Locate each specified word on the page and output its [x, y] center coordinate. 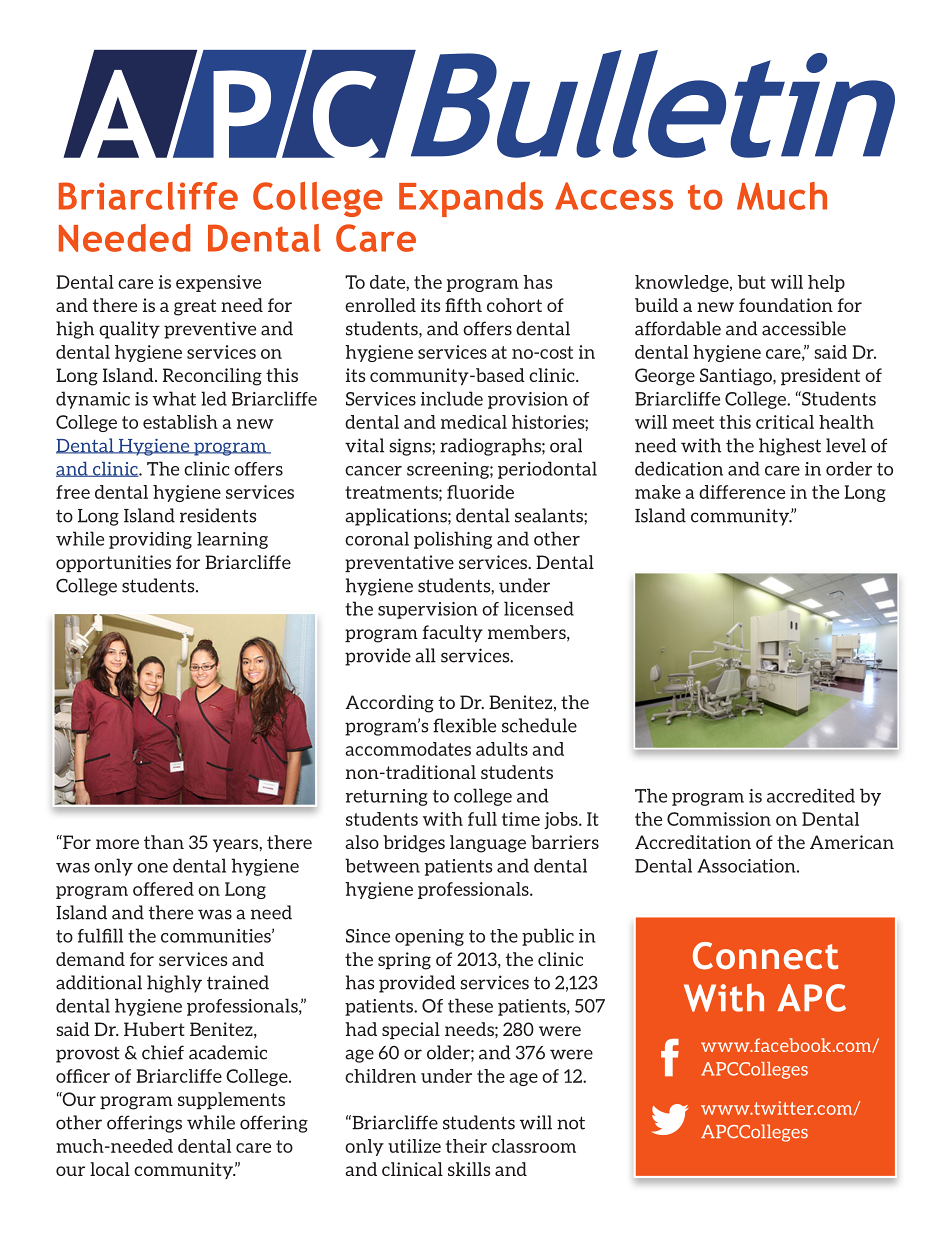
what [174, 398]
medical [474, 422]
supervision [428, 610]
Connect [765, 956]
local [110, 1169]
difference [742, 492]
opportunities [113, 563]
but [752, 282]
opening [429, 937]
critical [785, 422]
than [164, 842]
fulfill [100, 935]
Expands [471, 199]
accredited [811, 795]
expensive [218, 283]
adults [502, 749]
